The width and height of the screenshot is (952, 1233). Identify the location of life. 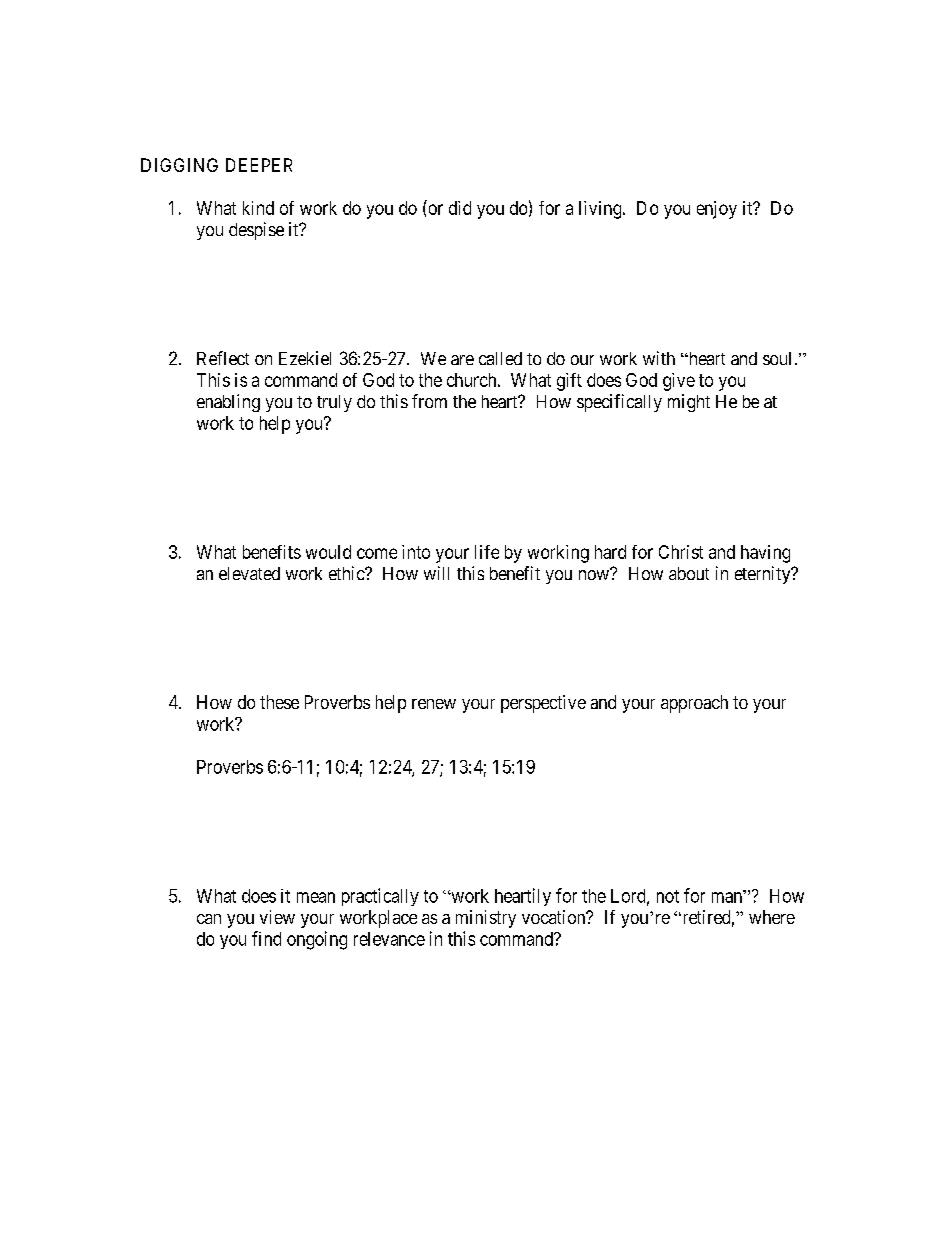
(487, 552).
